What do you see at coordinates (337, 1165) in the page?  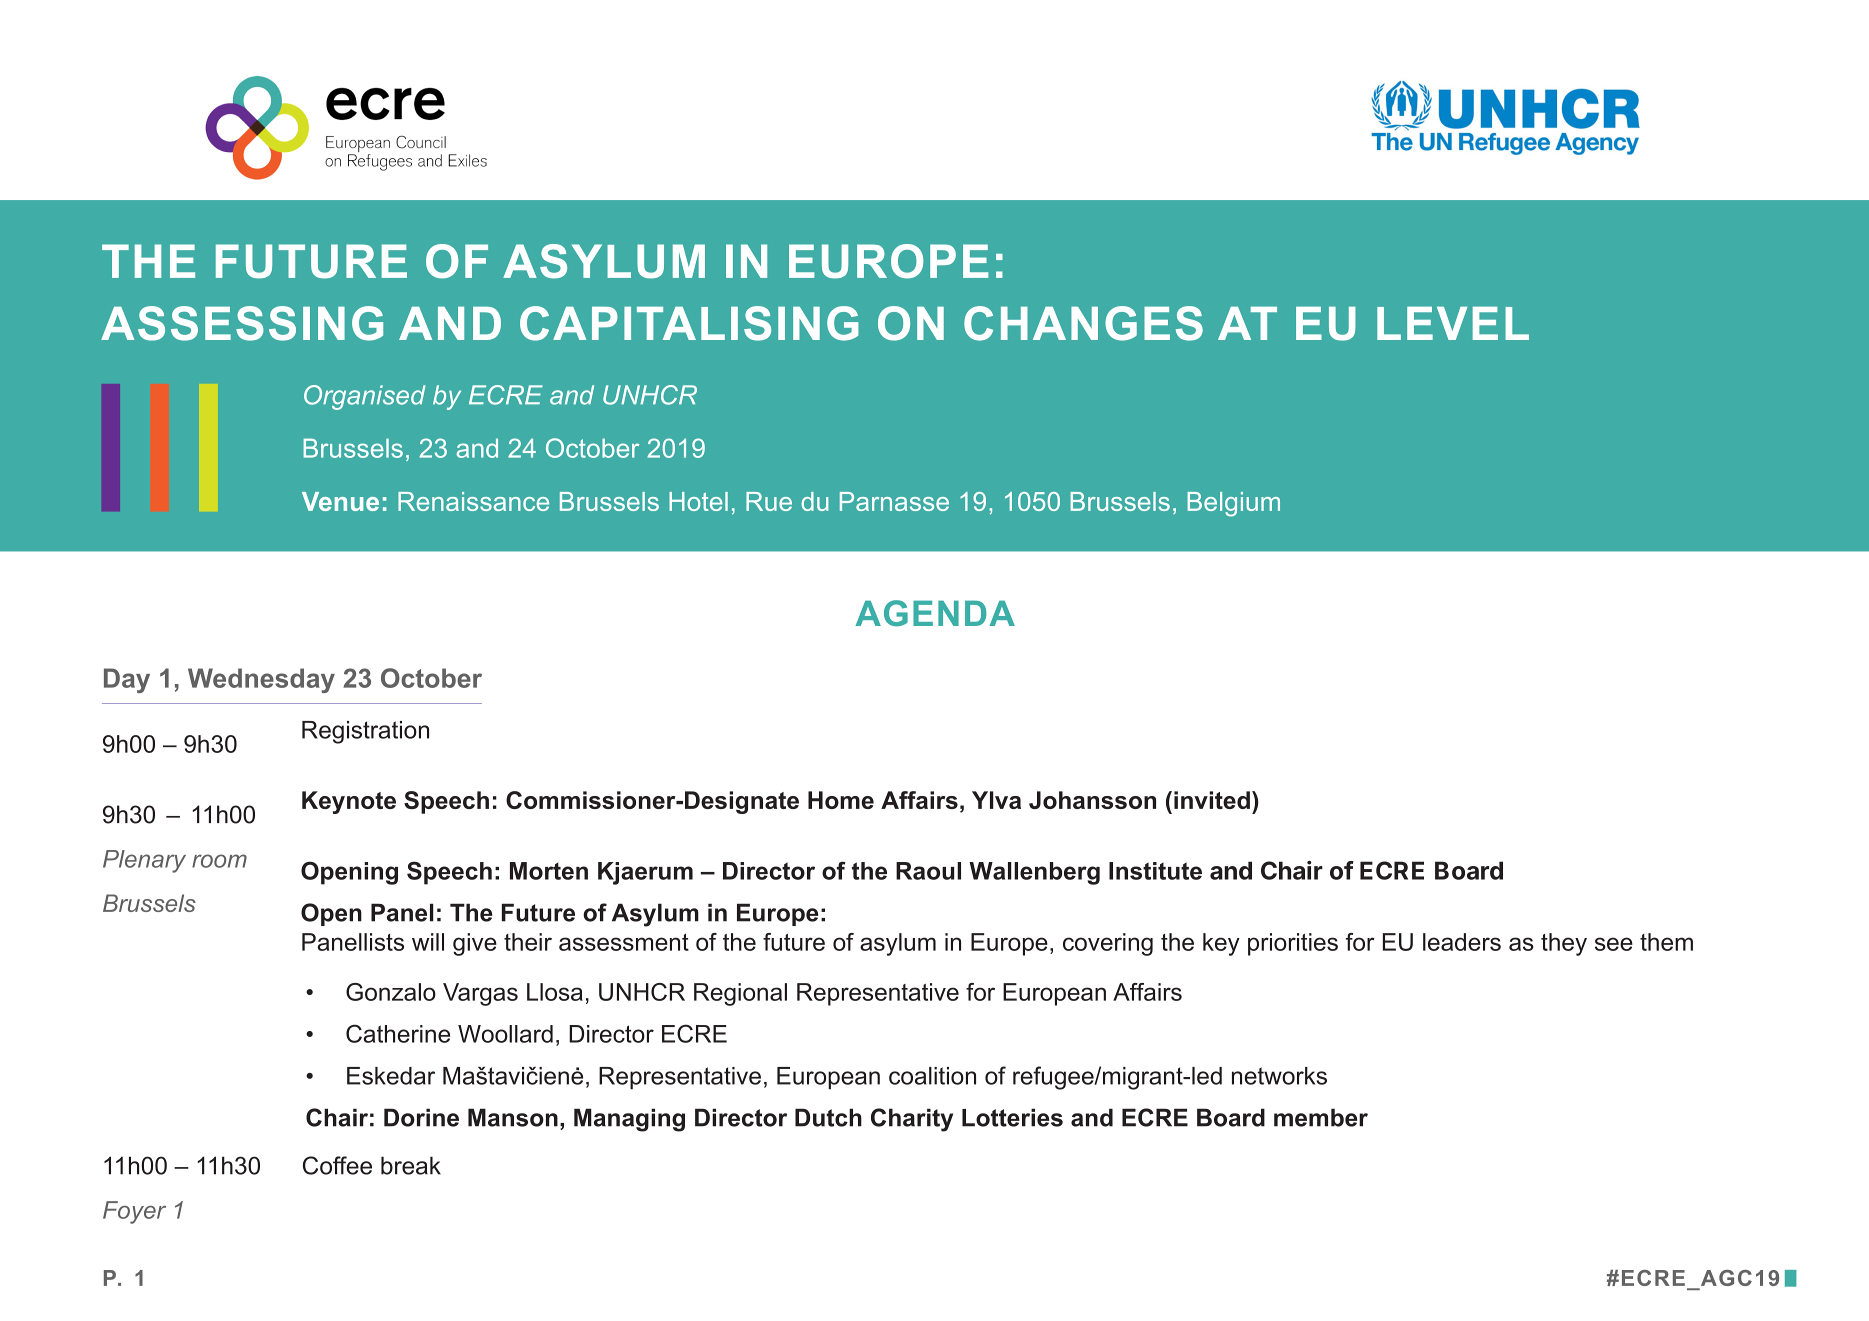 I see `Coffee` at bounding box center [337, 1165].
